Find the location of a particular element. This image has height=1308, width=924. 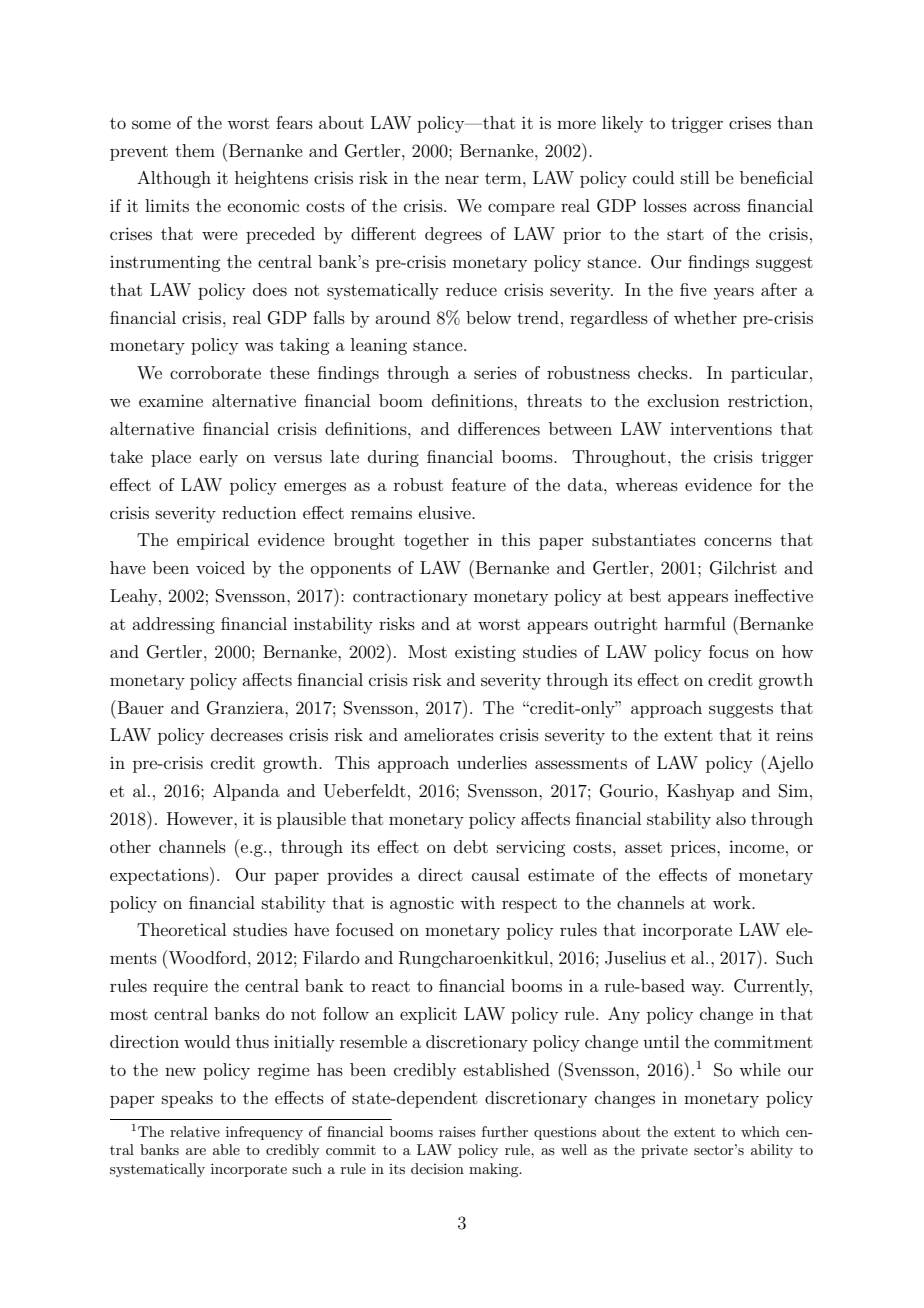

whereas is located at coordinates (646, 484).
